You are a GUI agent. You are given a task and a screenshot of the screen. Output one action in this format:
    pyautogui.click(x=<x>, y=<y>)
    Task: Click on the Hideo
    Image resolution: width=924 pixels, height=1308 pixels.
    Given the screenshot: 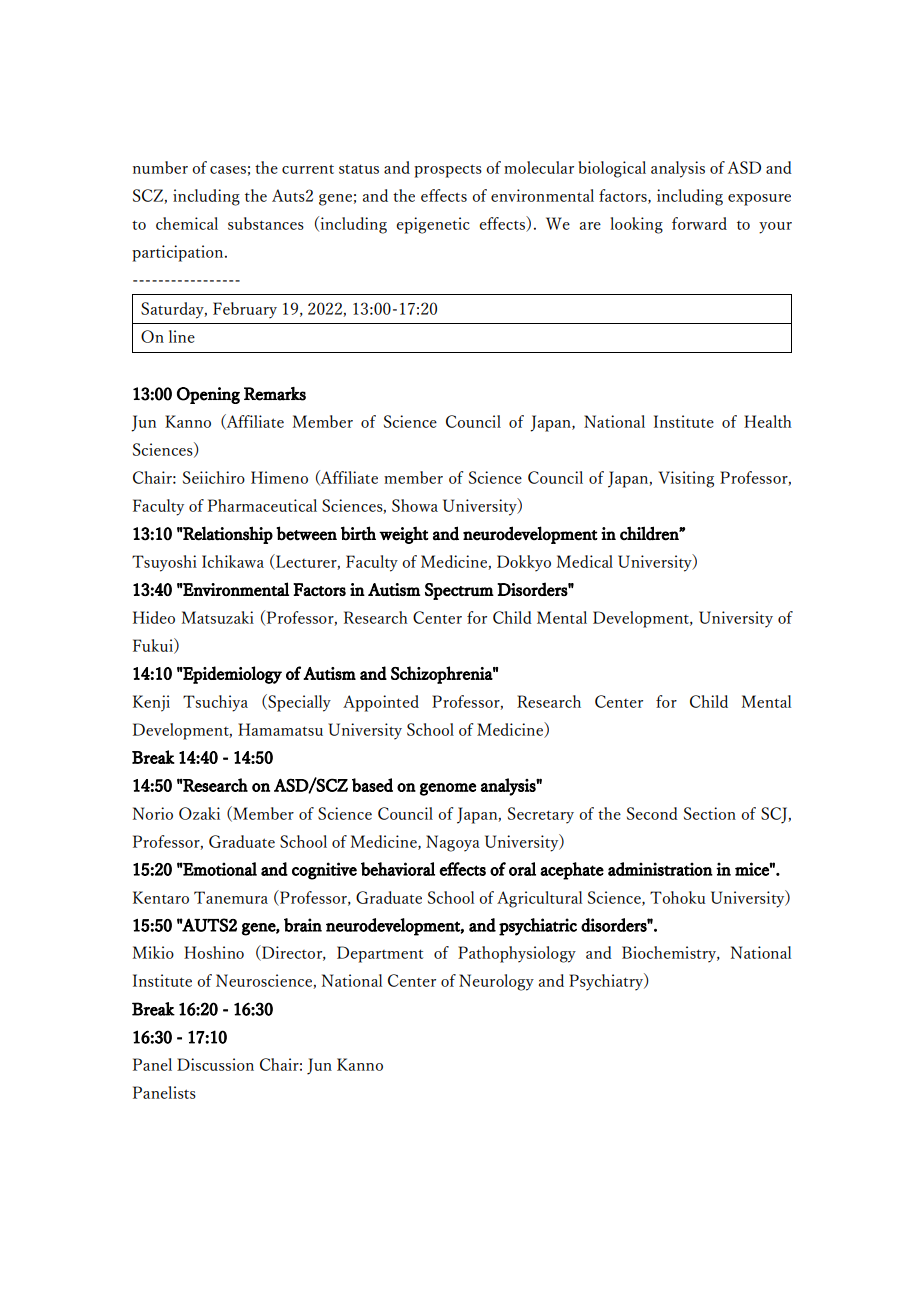 What is the action you would take?
    pyautogui.click(x=154, y=617)
